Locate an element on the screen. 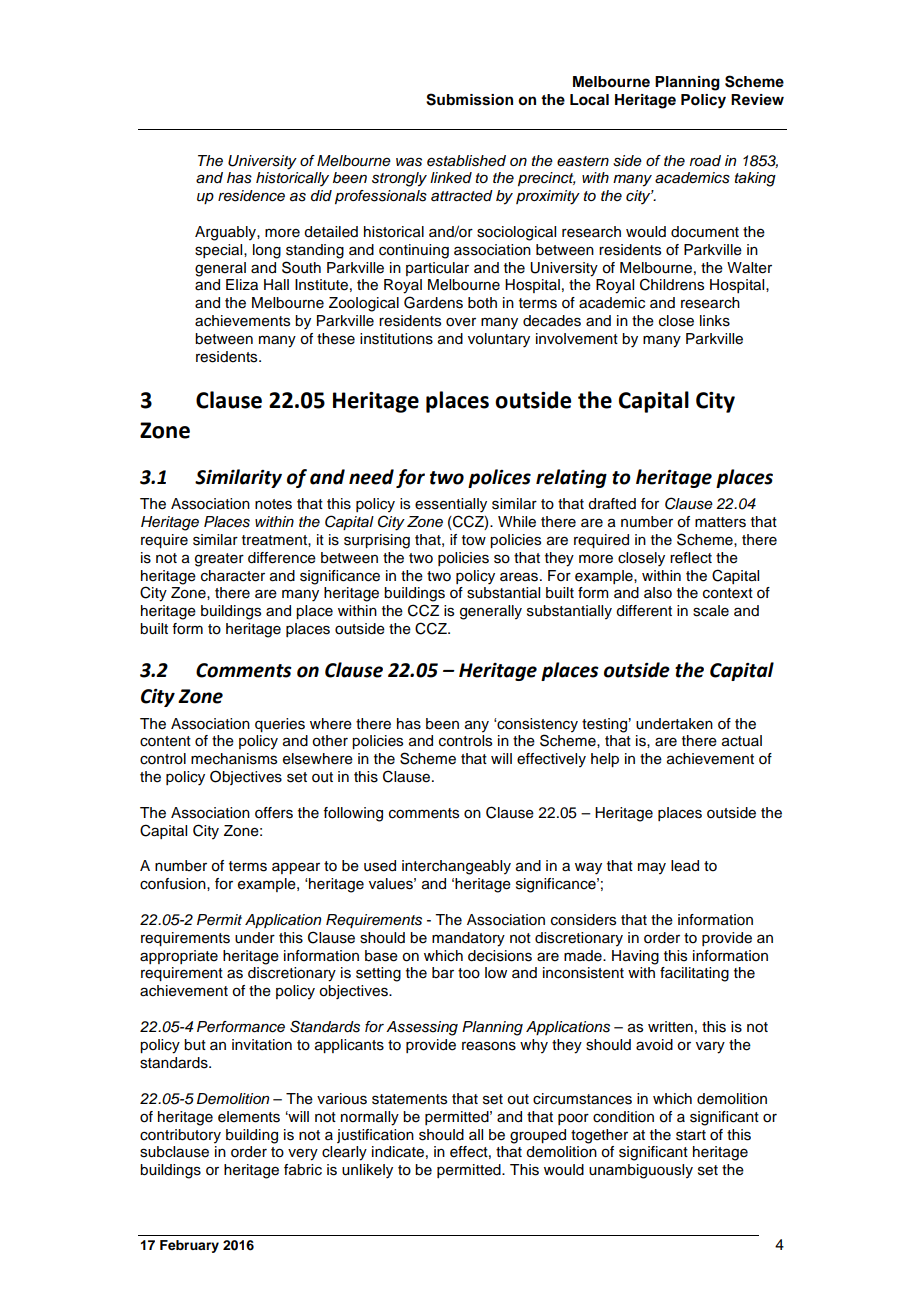 The height and width of the screenshot is (1308, 924). areas is located at coordinates (519, 577).
